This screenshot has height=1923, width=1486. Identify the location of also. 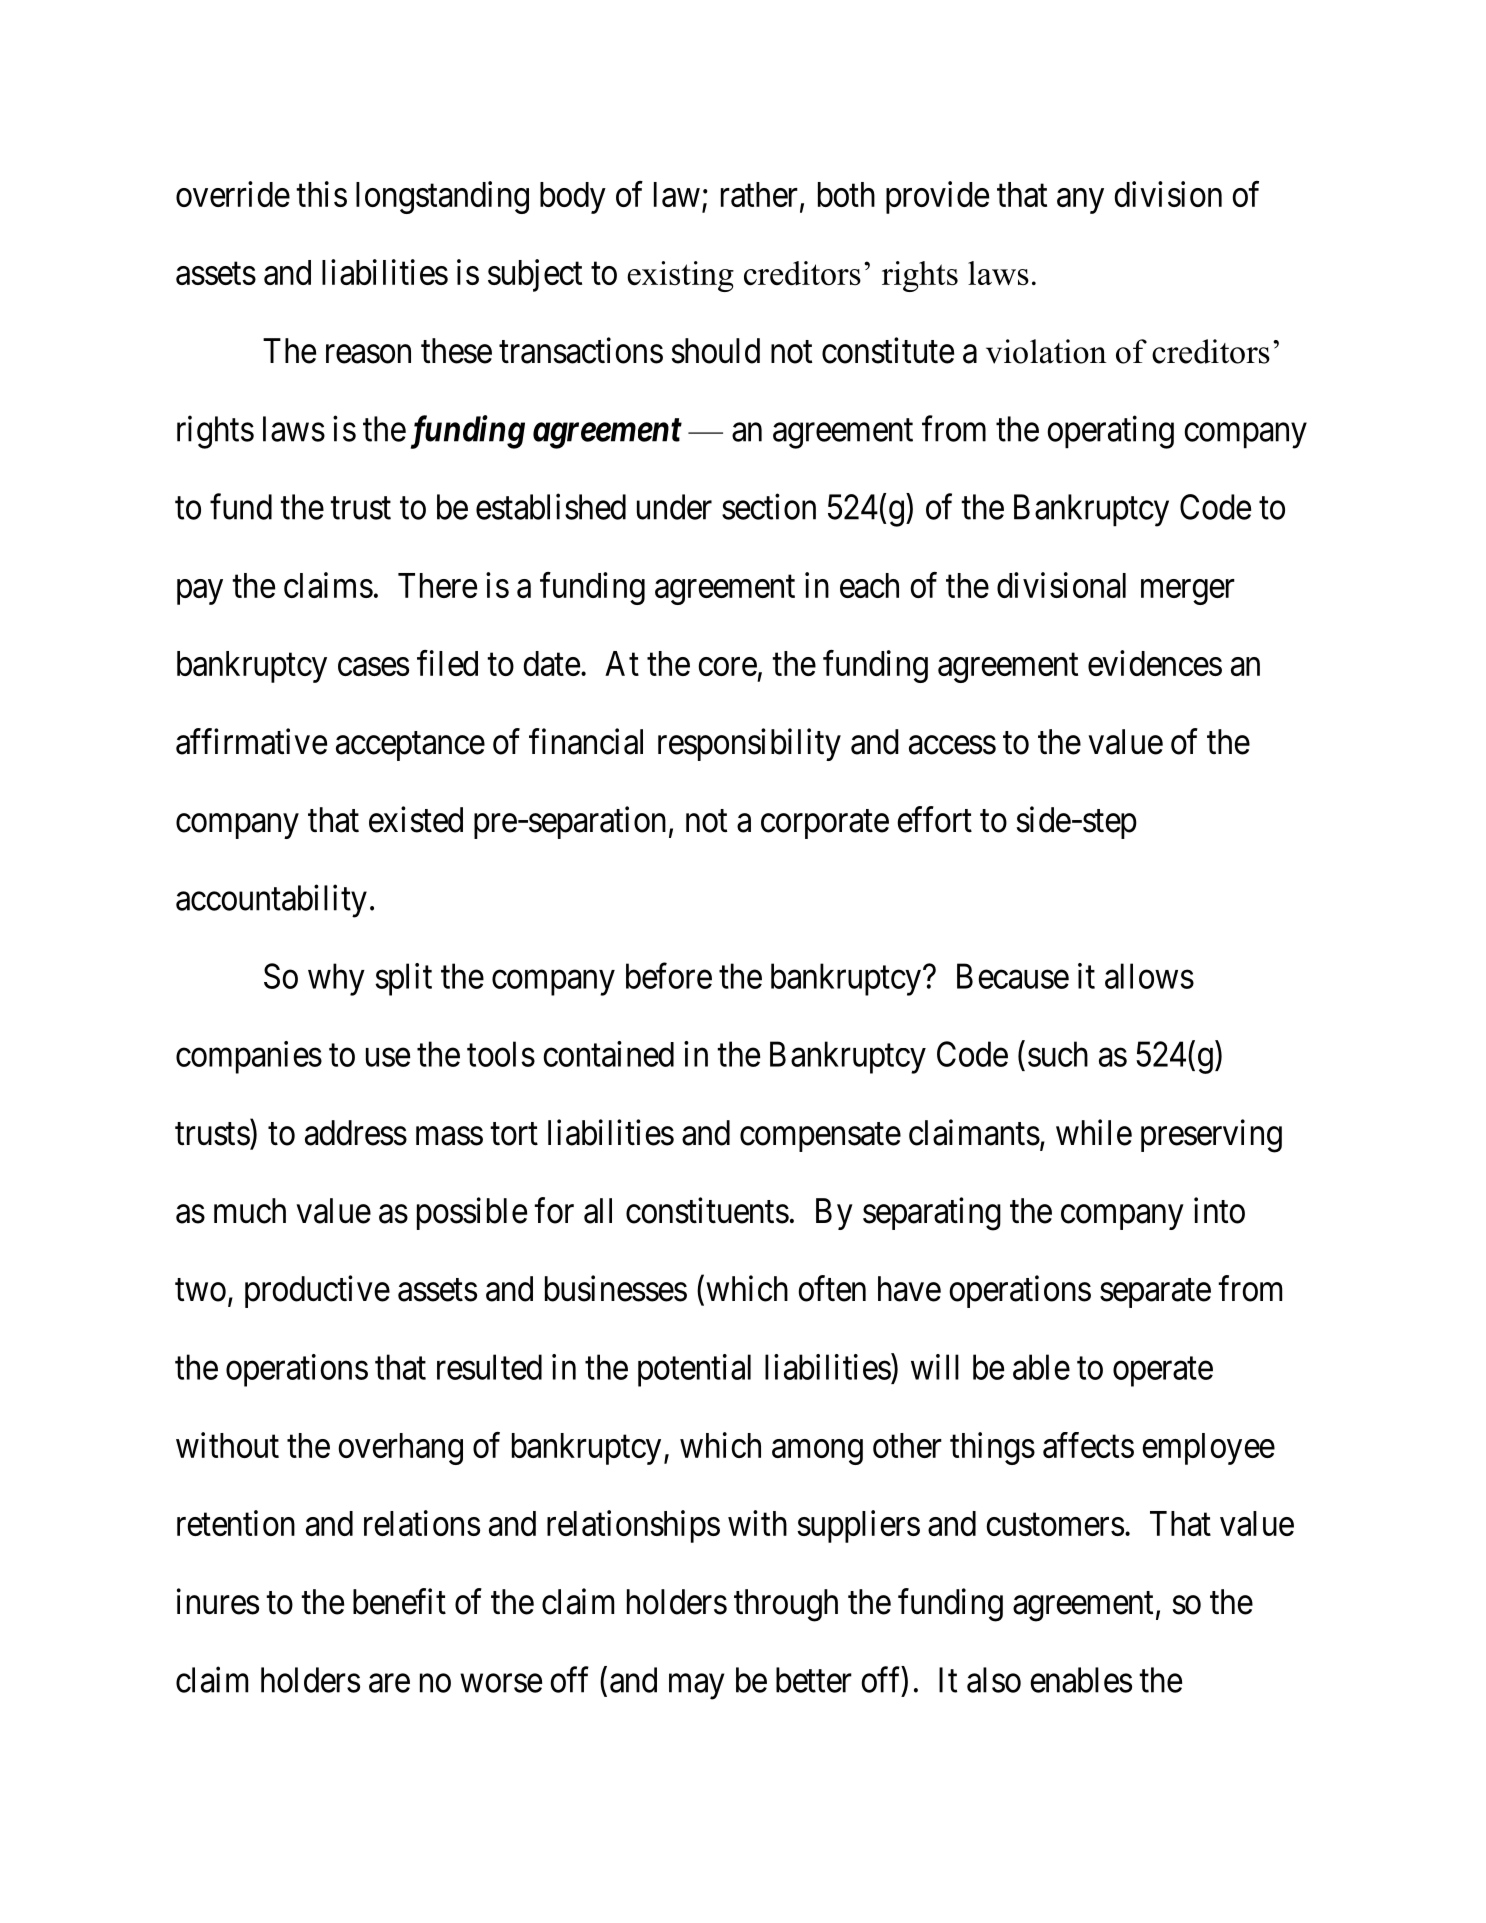
(994, 1680).
